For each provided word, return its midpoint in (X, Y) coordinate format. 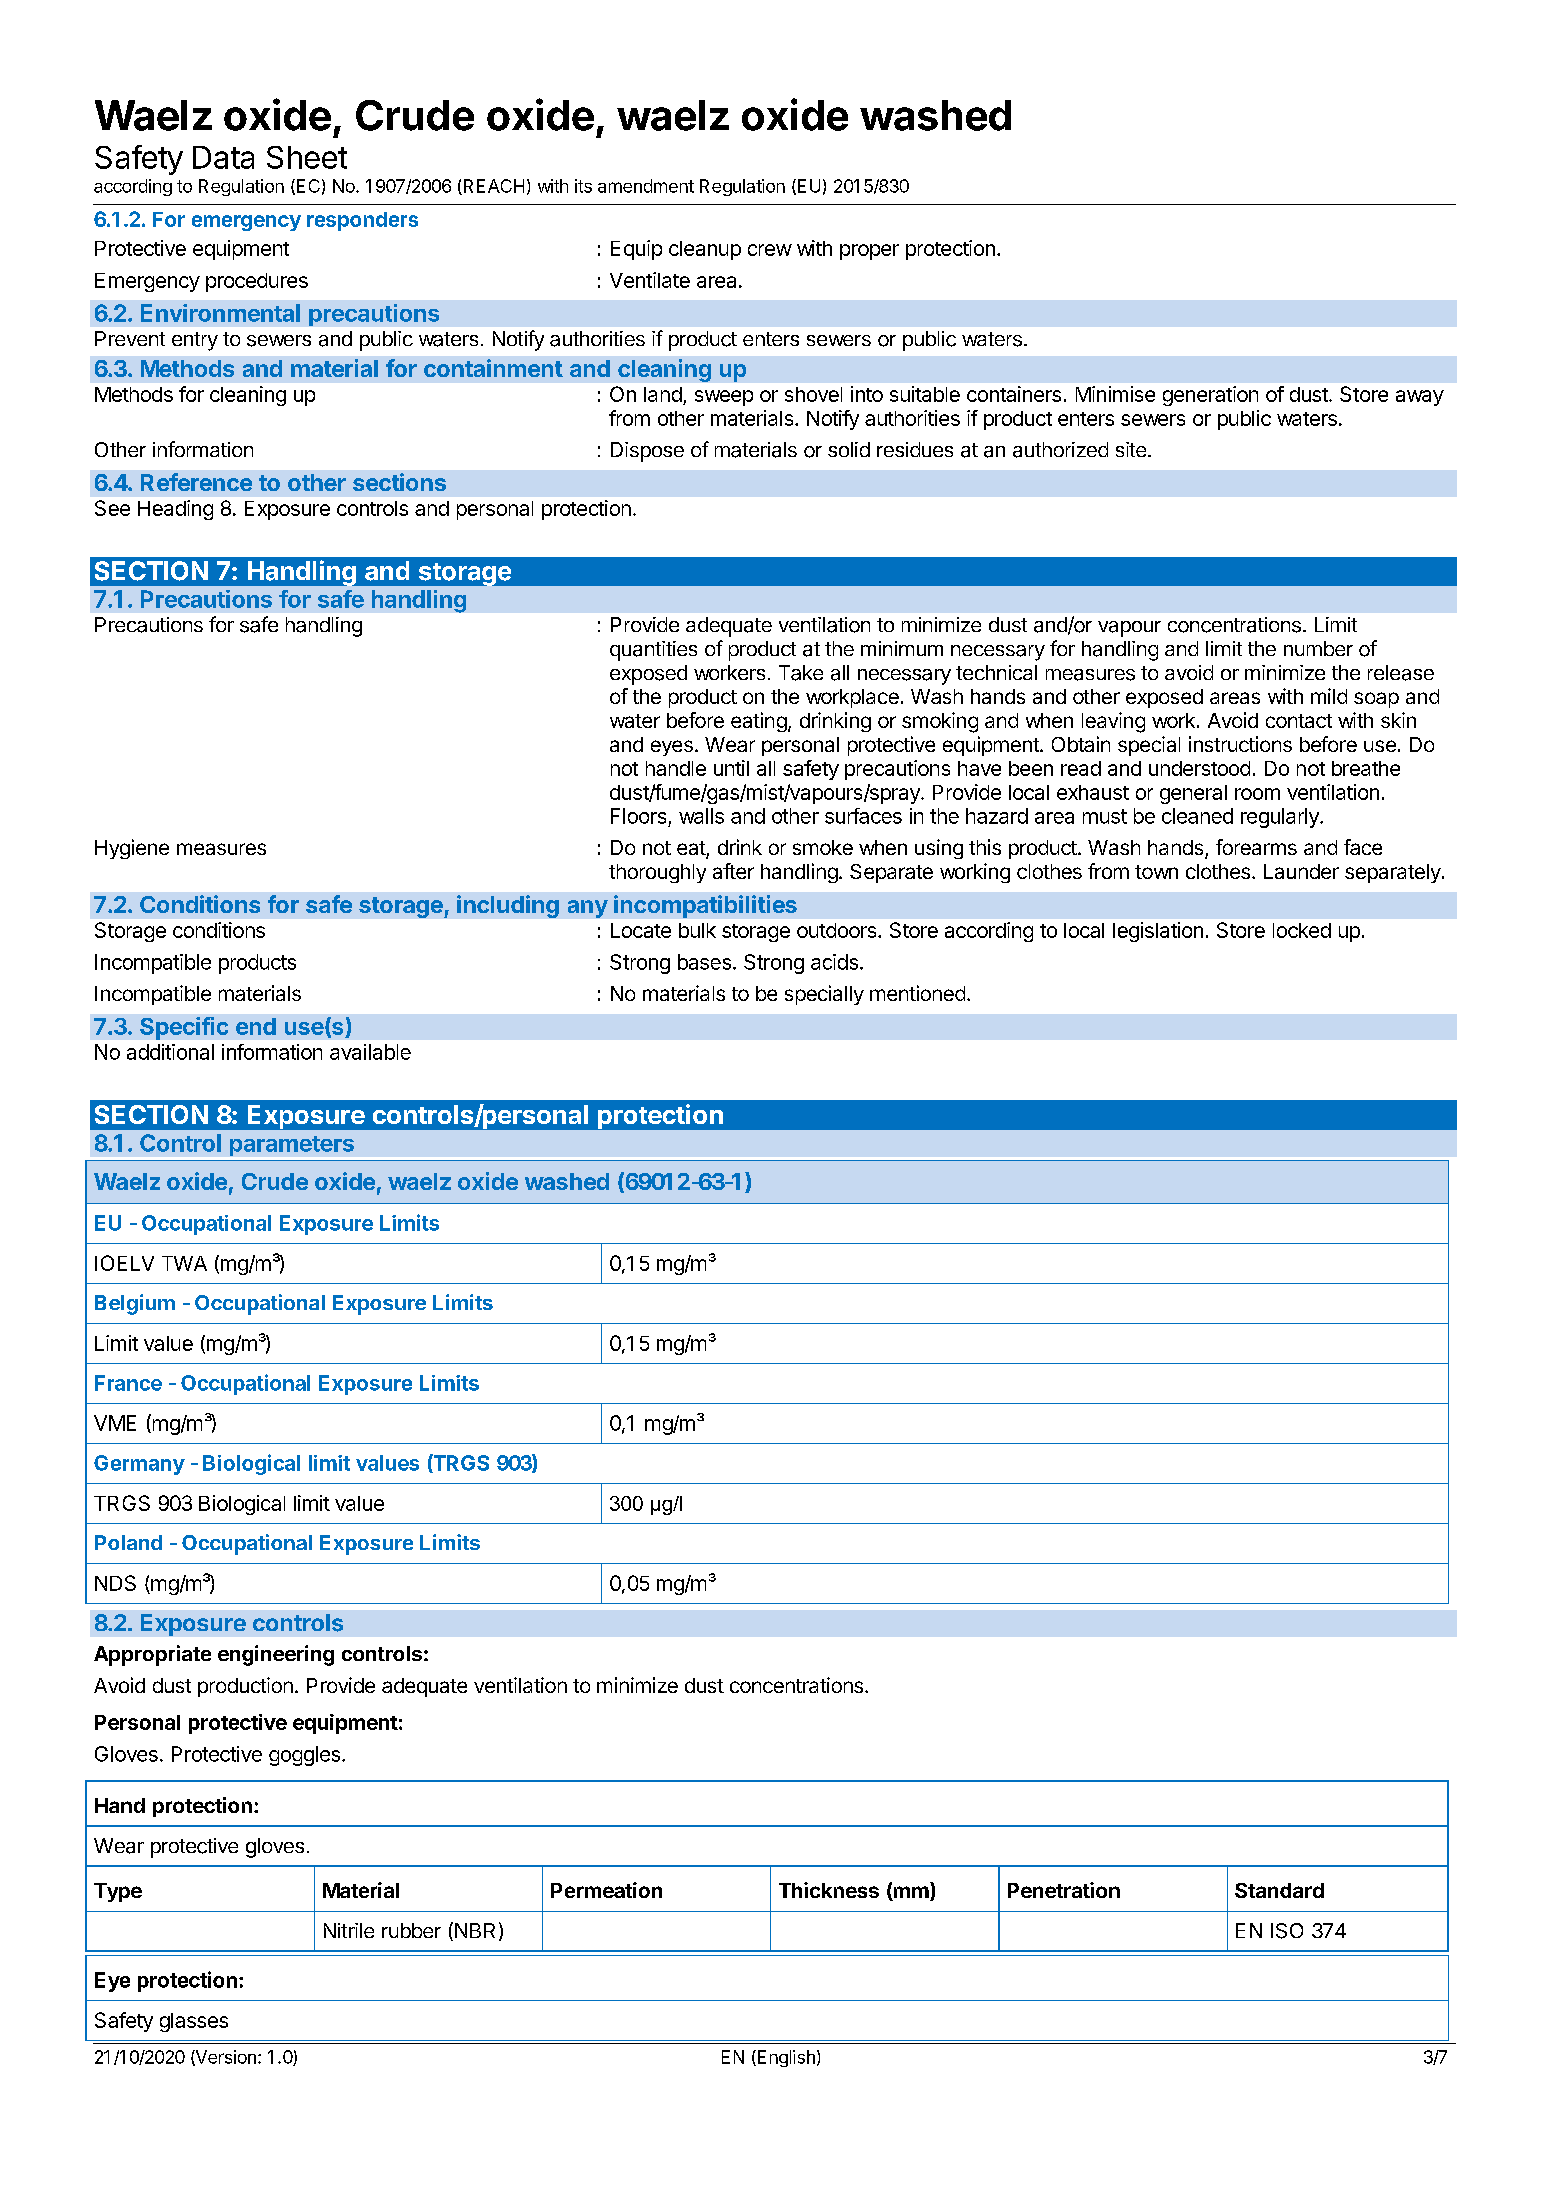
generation (1210, 396)
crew (770, 250)
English (785, 2058)
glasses (194, 2022)
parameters (292, 1146)
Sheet (307, 157)
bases (704, 962)
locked (1302, 930)
